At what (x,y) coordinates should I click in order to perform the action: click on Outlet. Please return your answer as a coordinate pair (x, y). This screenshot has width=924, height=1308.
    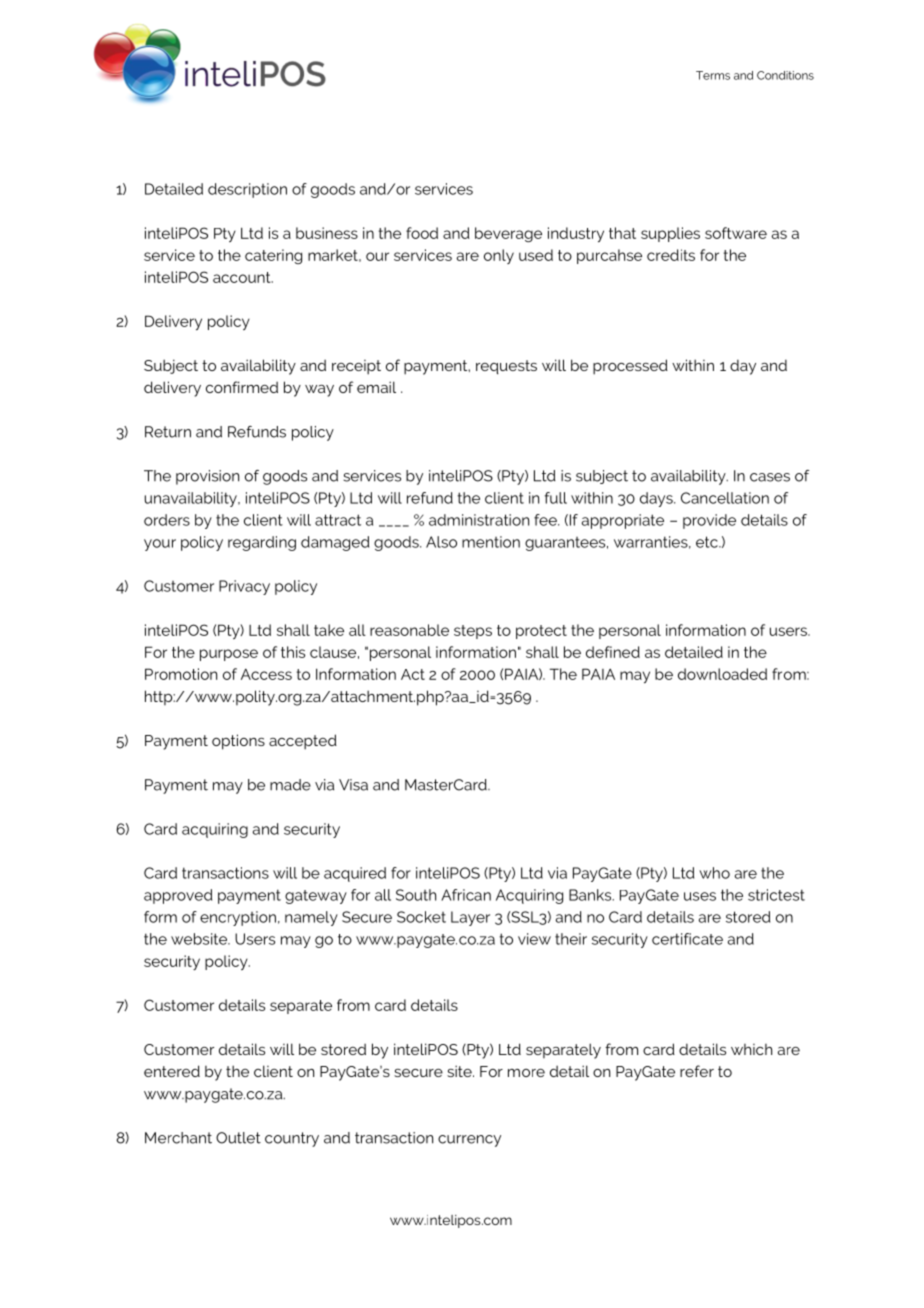
    Looking at the image, I should click on (238, 1138).
